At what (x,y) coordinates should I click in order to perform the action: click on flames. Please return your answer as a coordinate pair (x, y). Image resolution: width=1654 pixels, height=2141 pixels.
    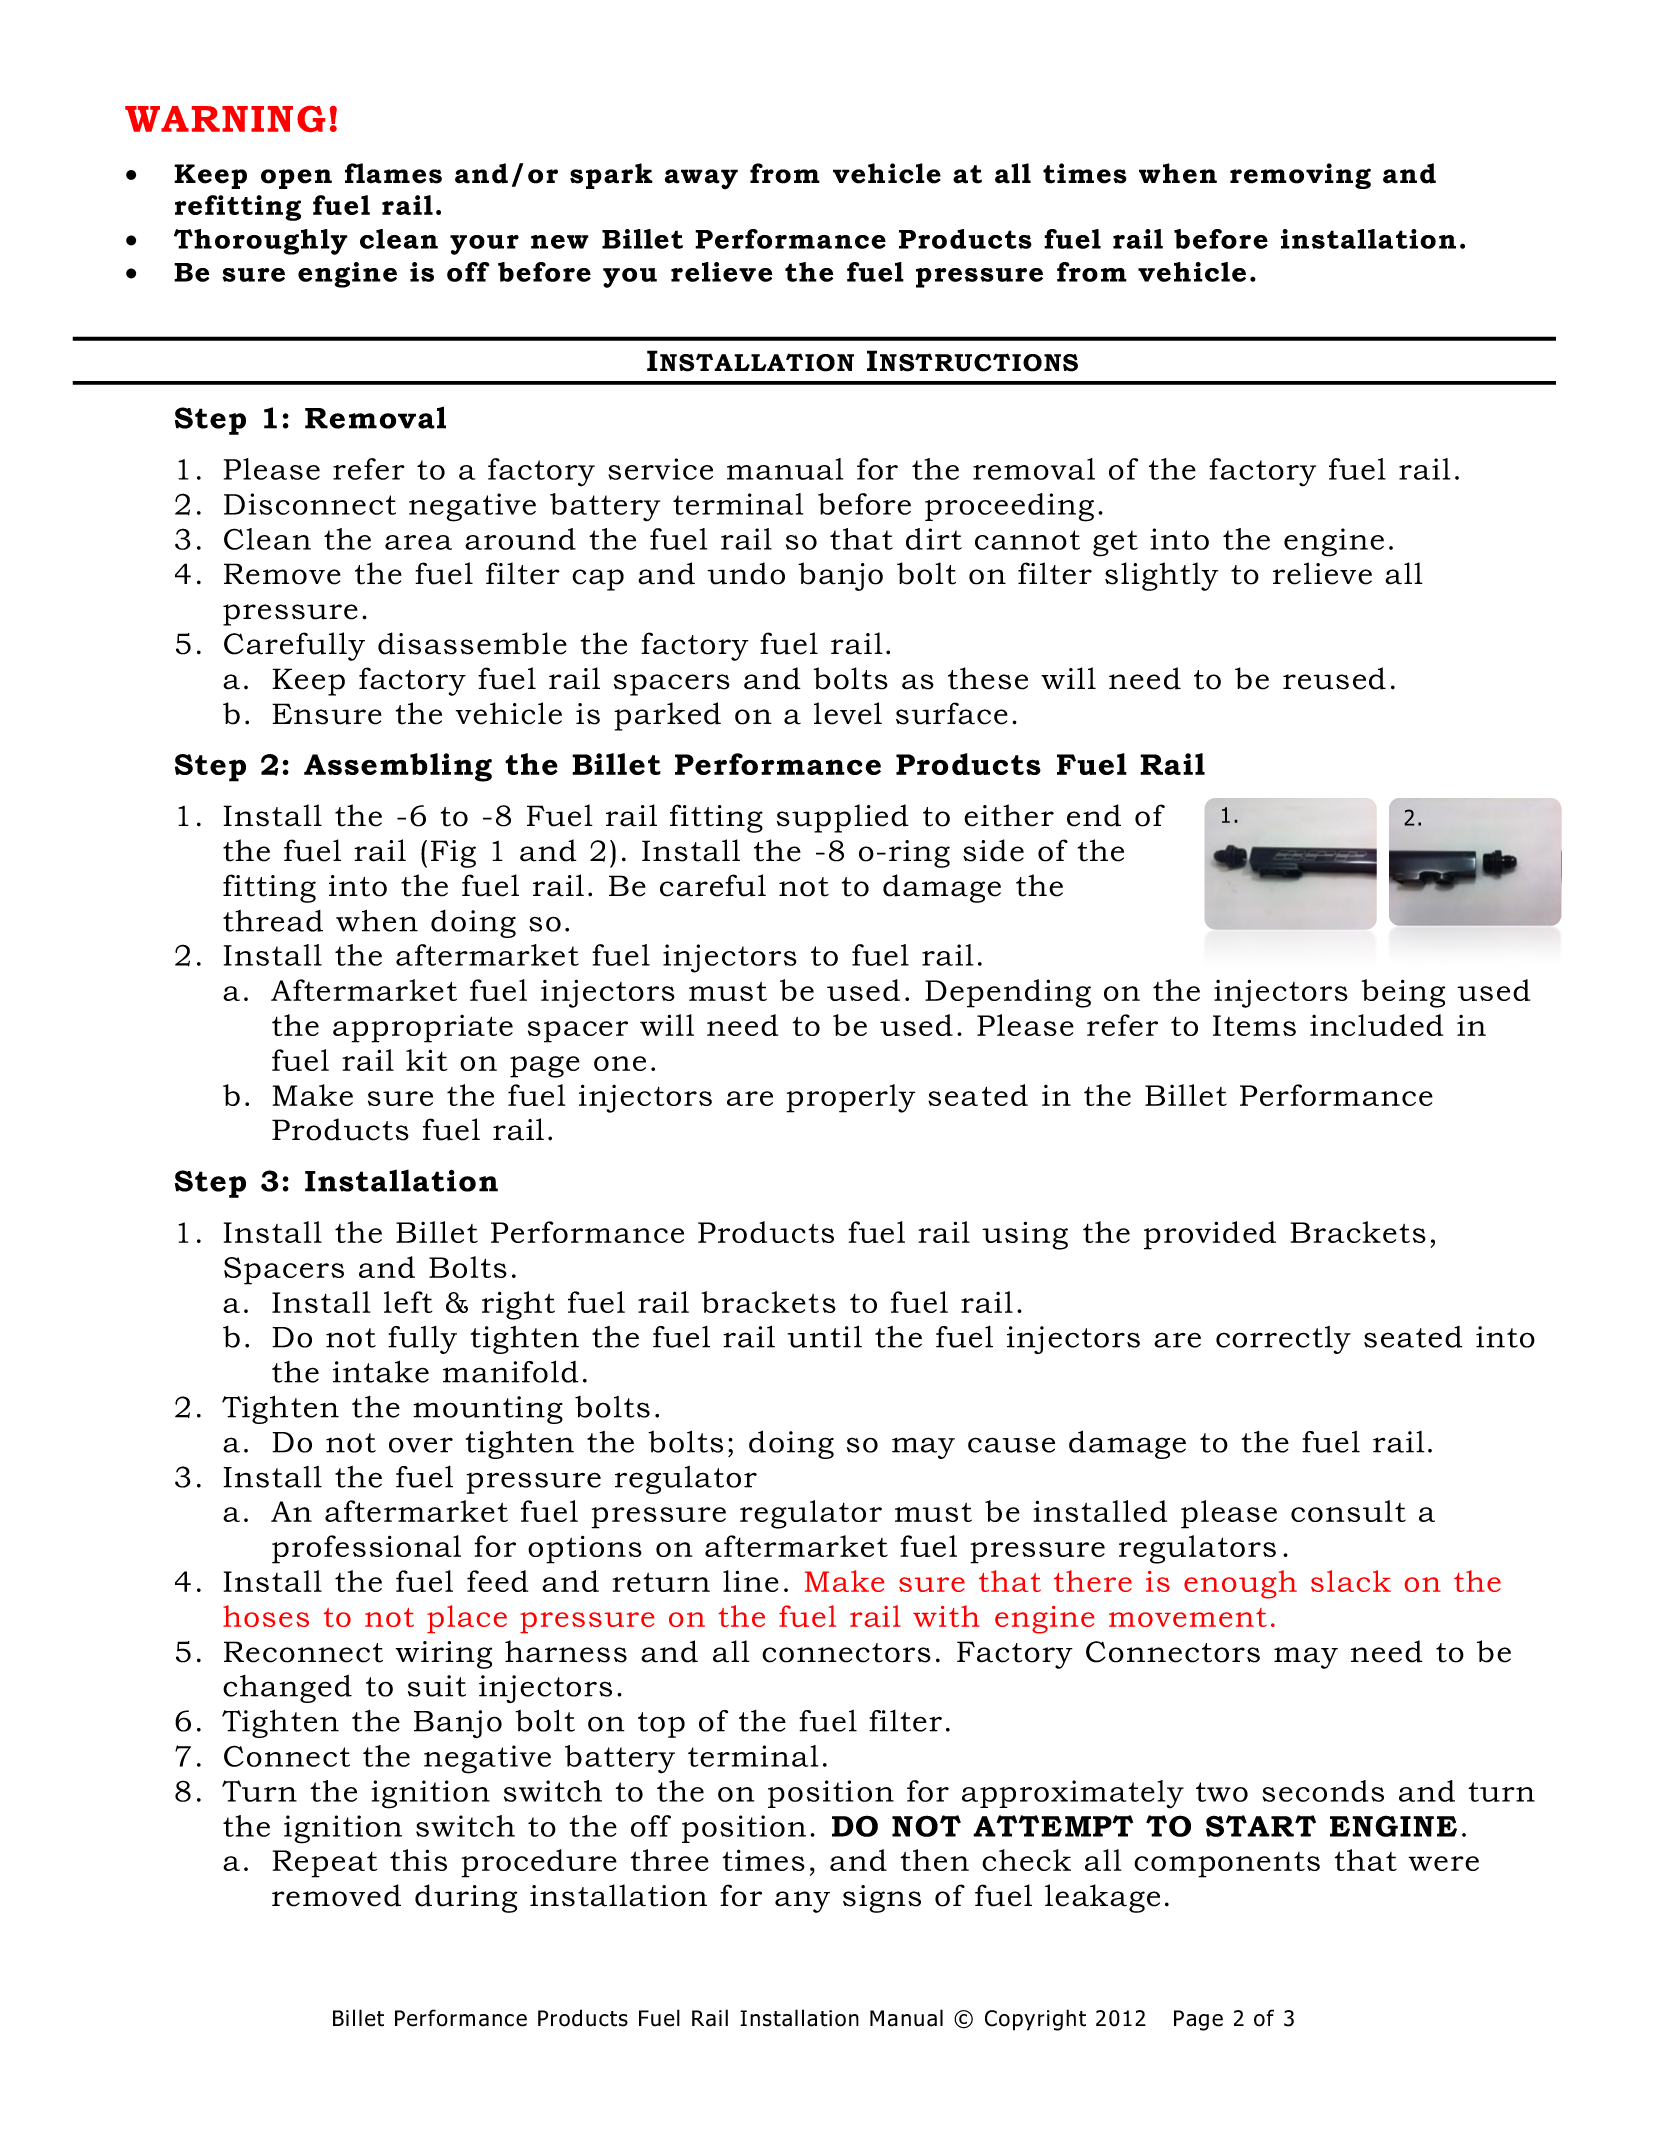
    Looking at the image, I should click on (393, 173).
